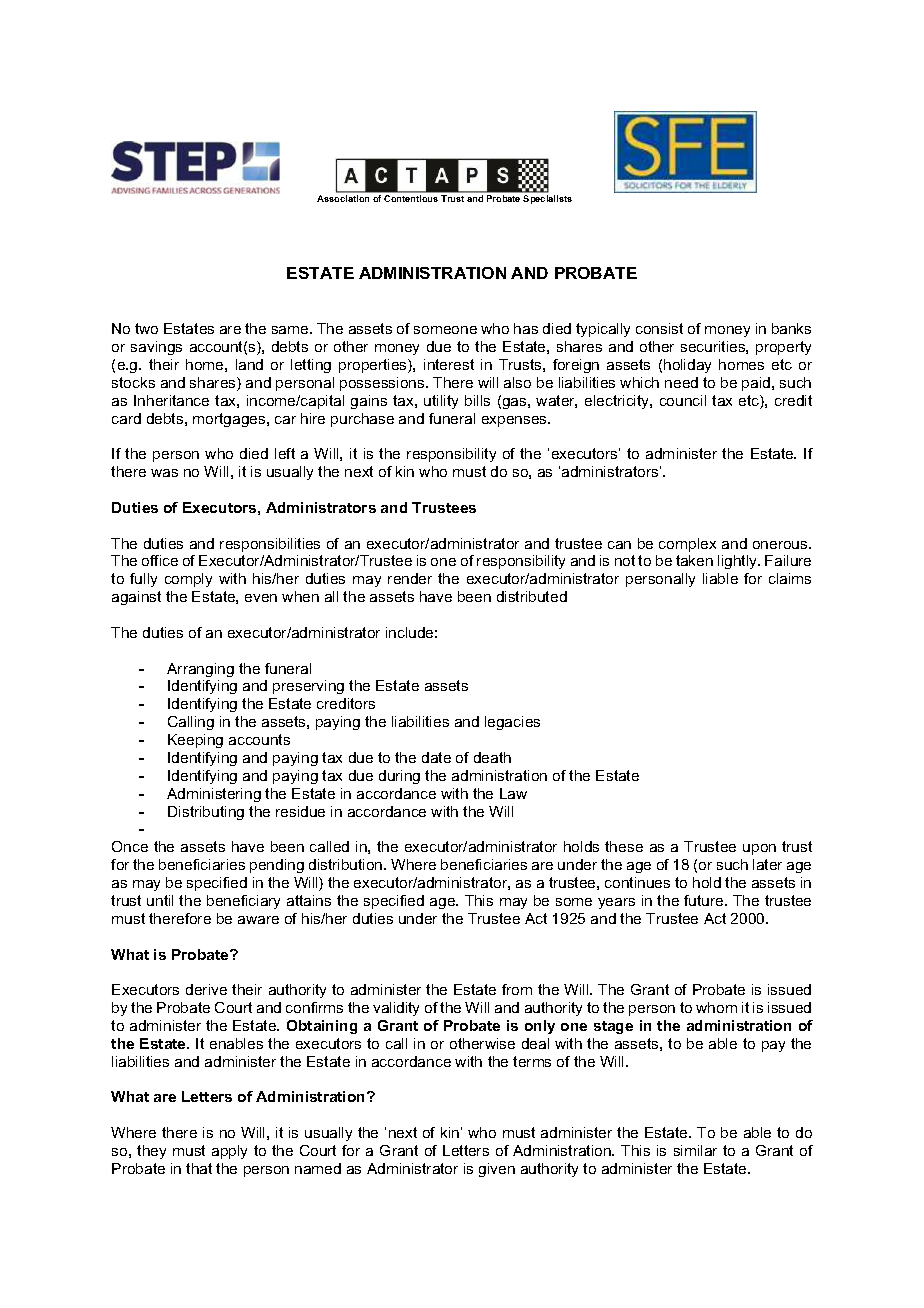  What do you see at coordinates (695, 1150) in the screenshot?
I see `similar` at bounding box center [695, 1150].
